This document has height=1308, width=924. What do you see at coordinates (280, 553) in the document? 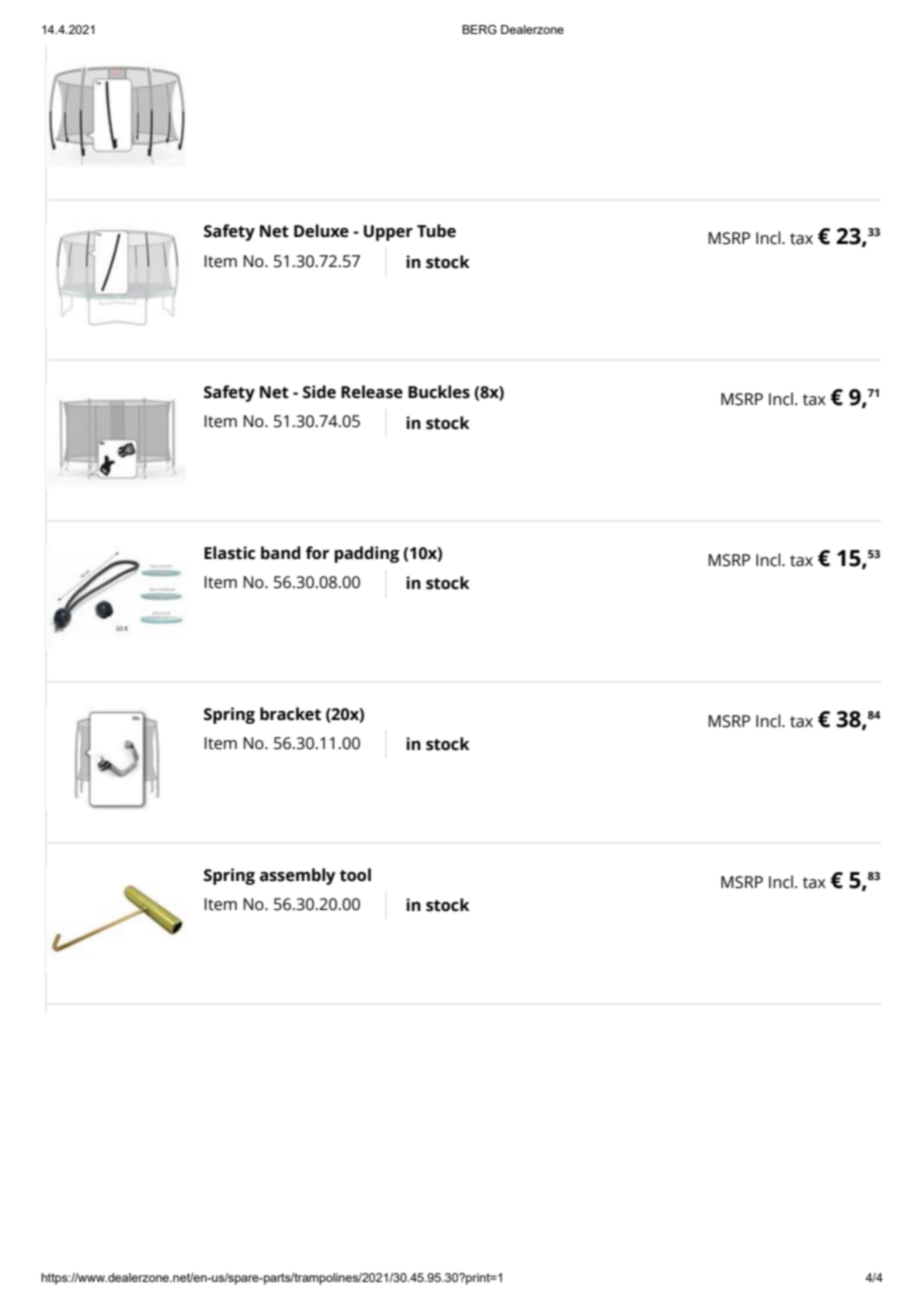
I see `band` at bounding box center [280, 553].
